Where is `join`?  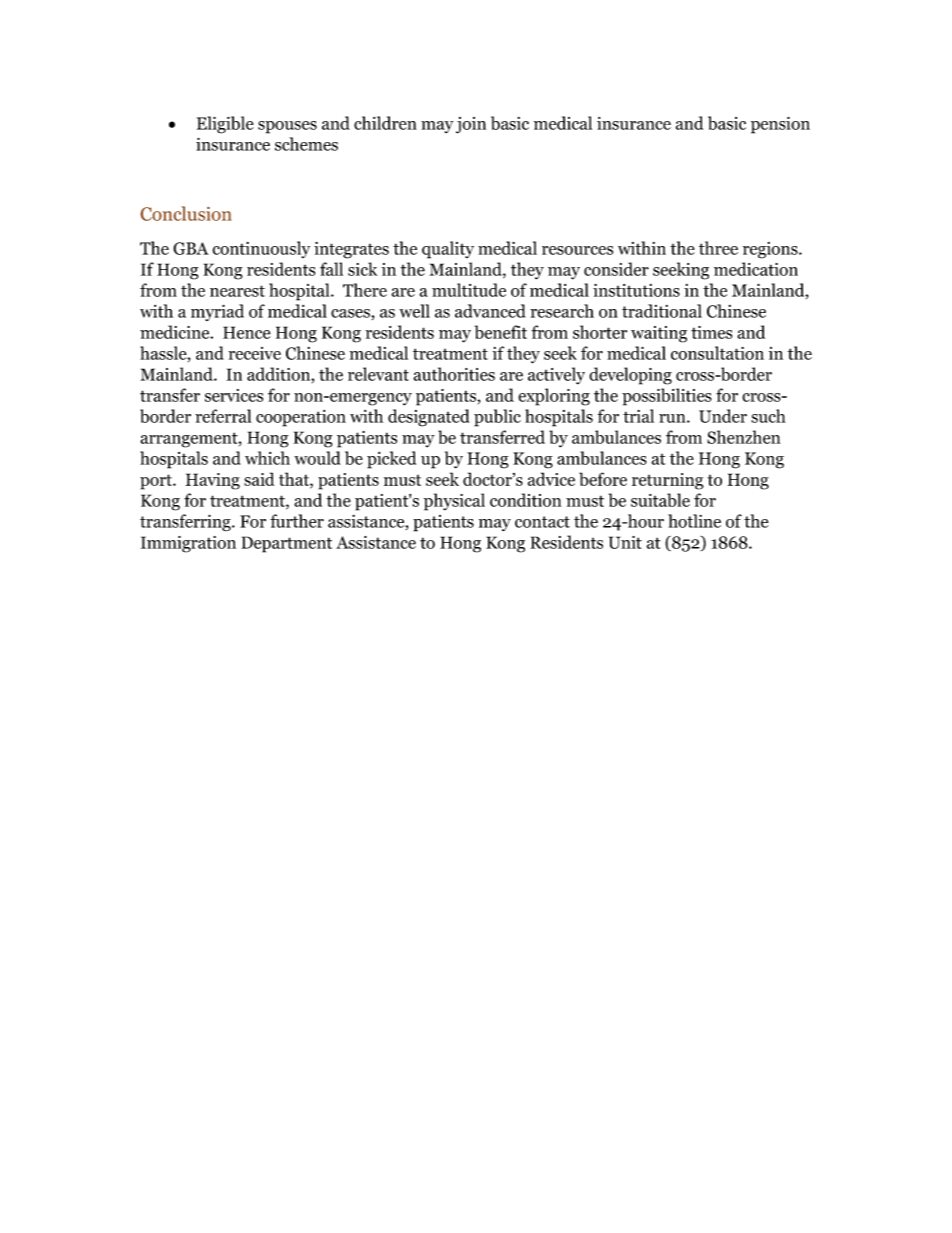 join is located at coordinates (471, 125).
